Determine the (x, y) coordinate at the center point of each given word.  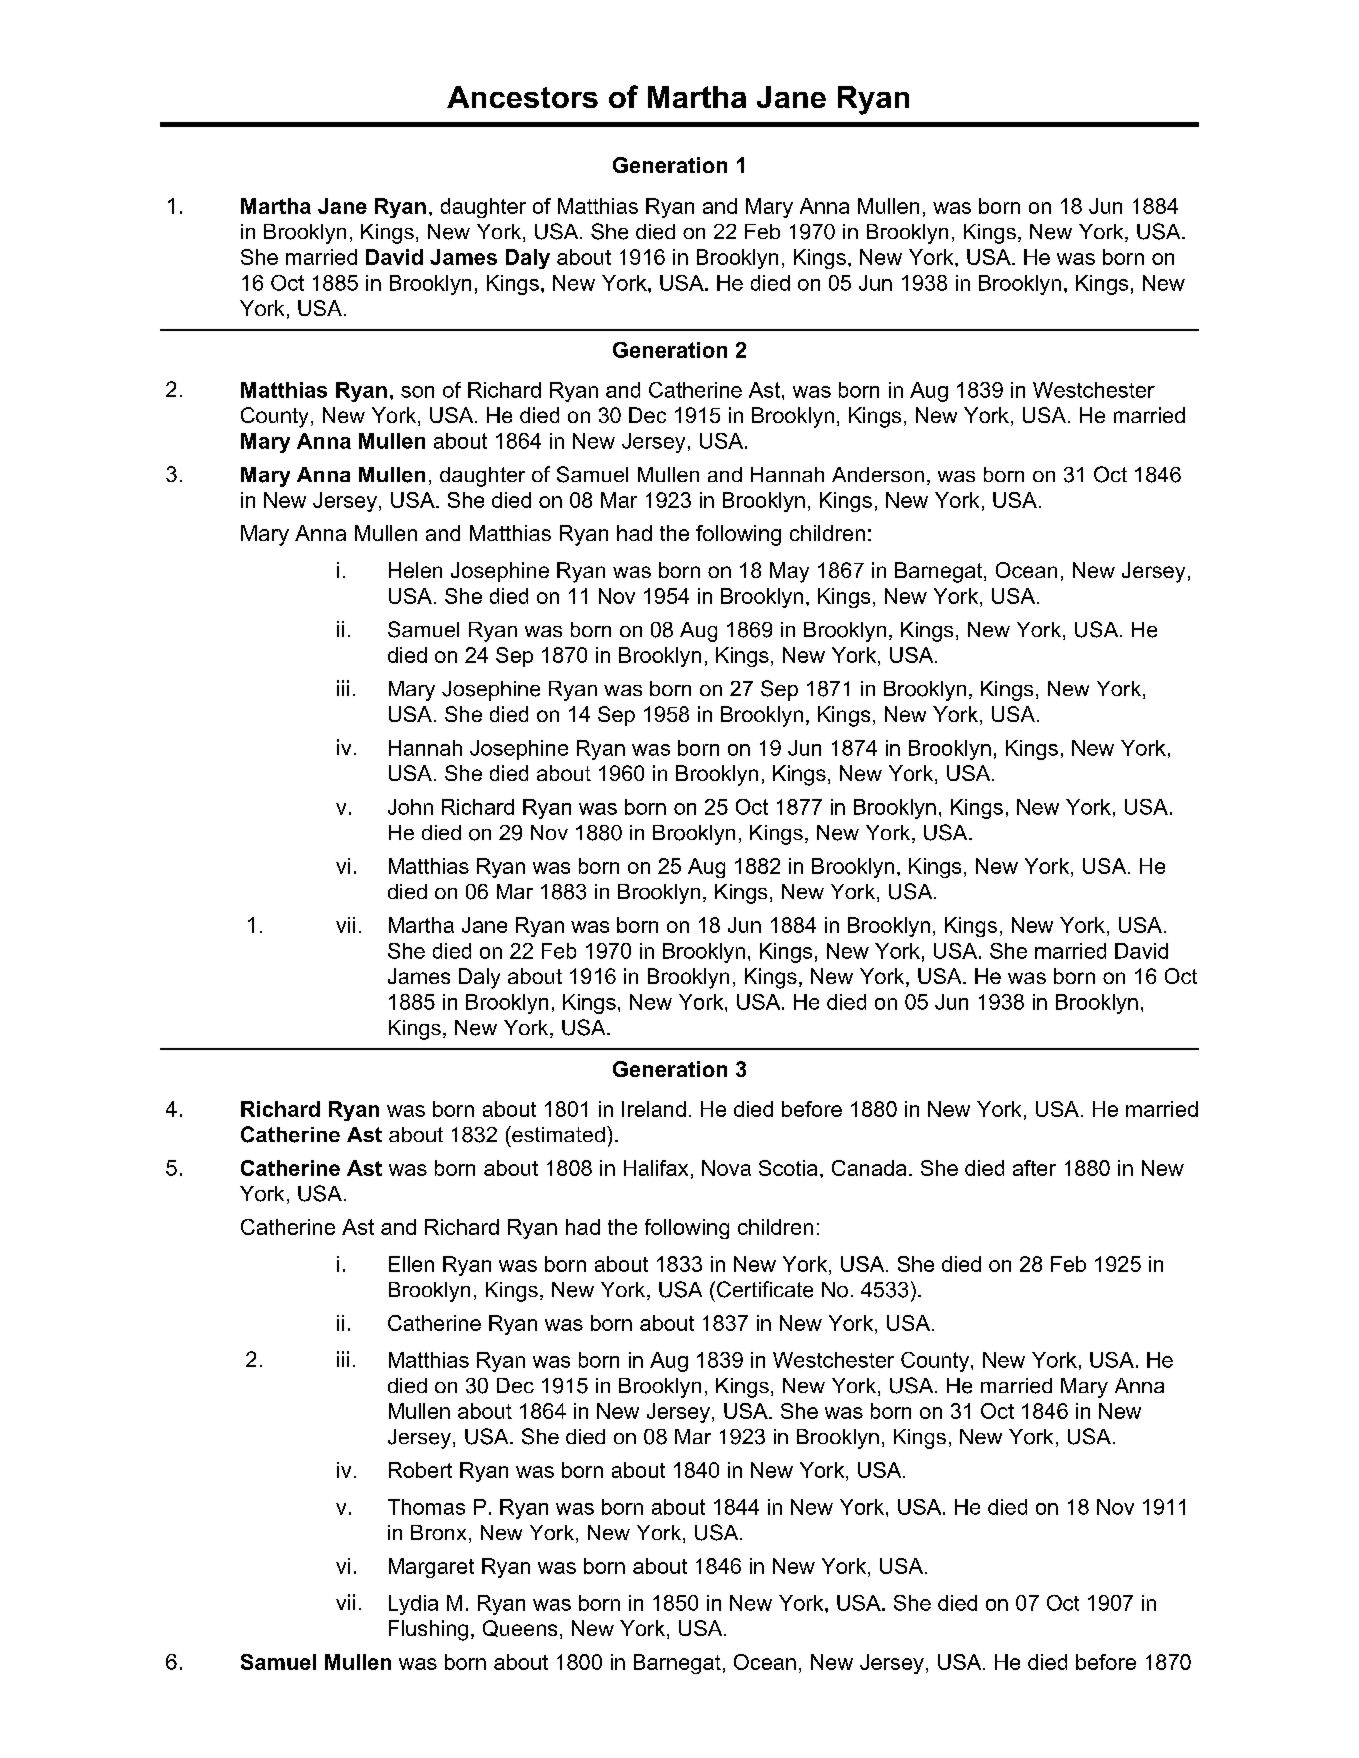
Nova (726, 1168)
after (1034, 1168)
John (410, 807)
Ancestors (522, 97)
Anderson (878, 474)
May (789, 572)
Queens (520, 1628)
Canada (869, 1168)
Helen (415, 570)
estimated (557, 1134)
